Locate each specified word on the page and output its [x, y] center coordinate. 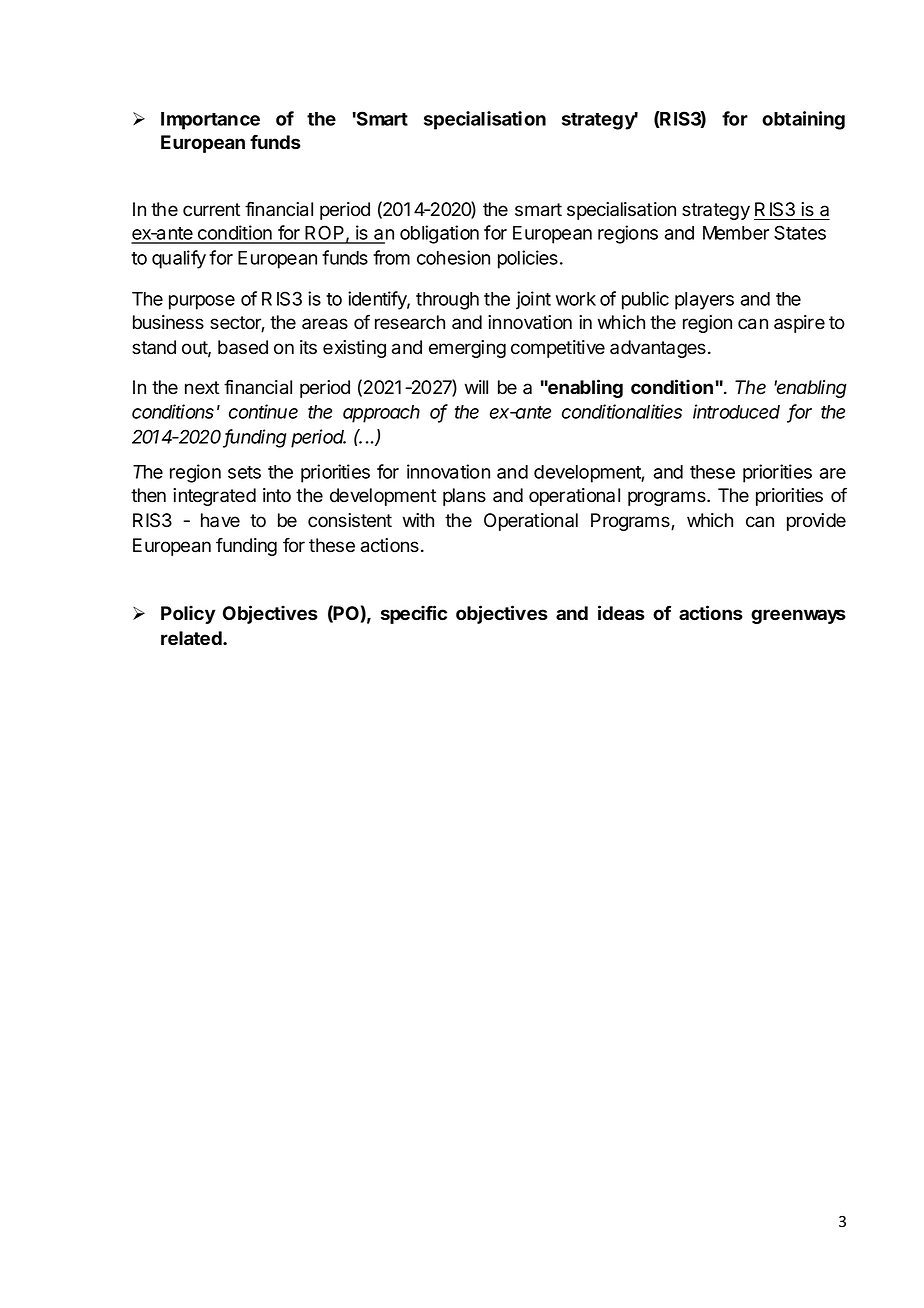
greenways [798, 616]
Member [736, 233]
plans [464, 497]
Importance [210, 121]
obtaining [803, 120]
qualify [179, 259]
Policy [188, 614]
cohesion [453, 257]
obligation [439, 234]
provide [816, 522]
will [476, 387]
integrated [214, 497]
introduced [736, 411]
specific [414, 614]
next [202, 388]
